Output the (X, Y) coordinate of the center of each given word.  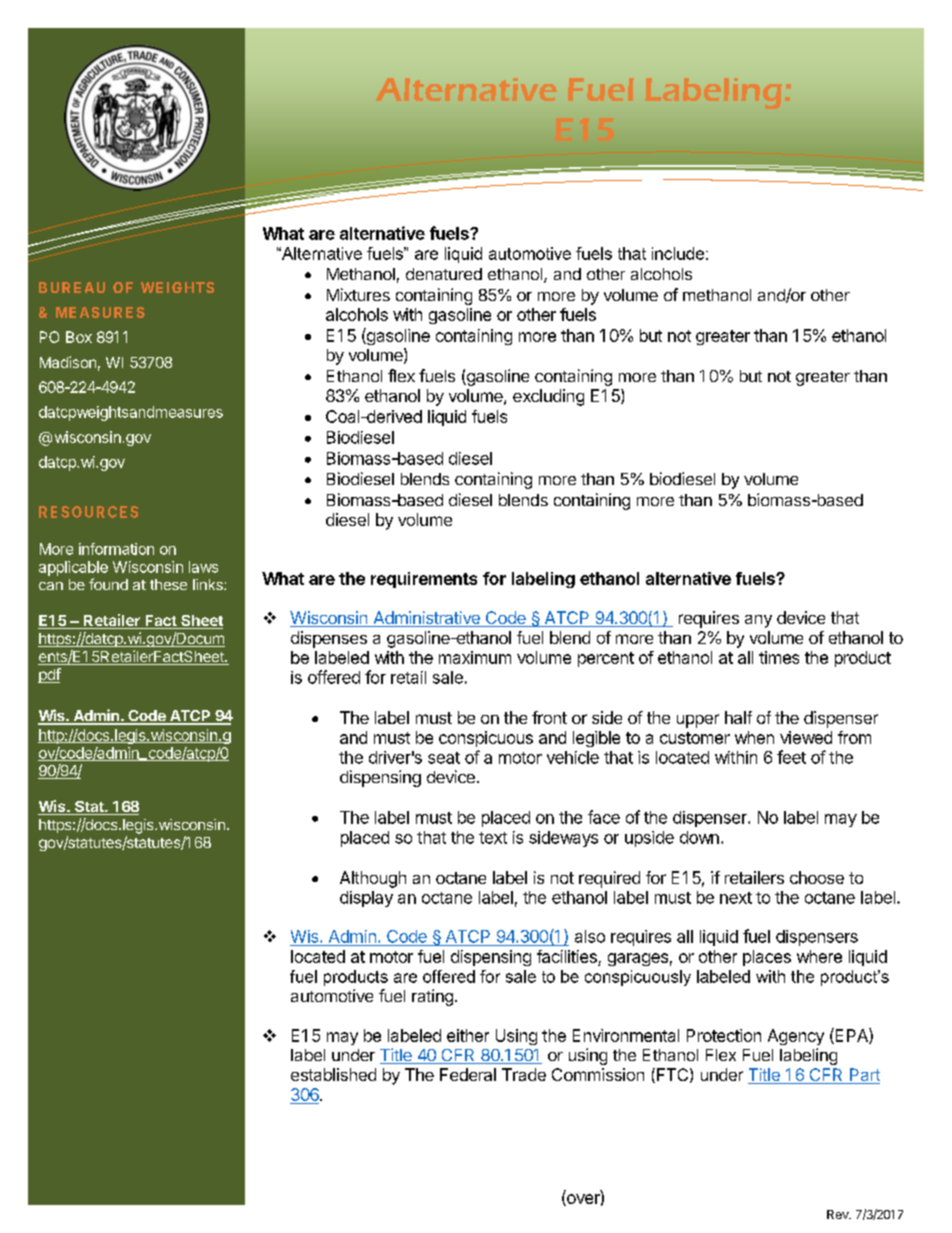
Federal (468, 1074)
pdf (49, 675)
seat (444, 758)
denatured (444, 274)
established (333, 1074)
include (678, 253)
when (754, 737)
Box (79, 337)
